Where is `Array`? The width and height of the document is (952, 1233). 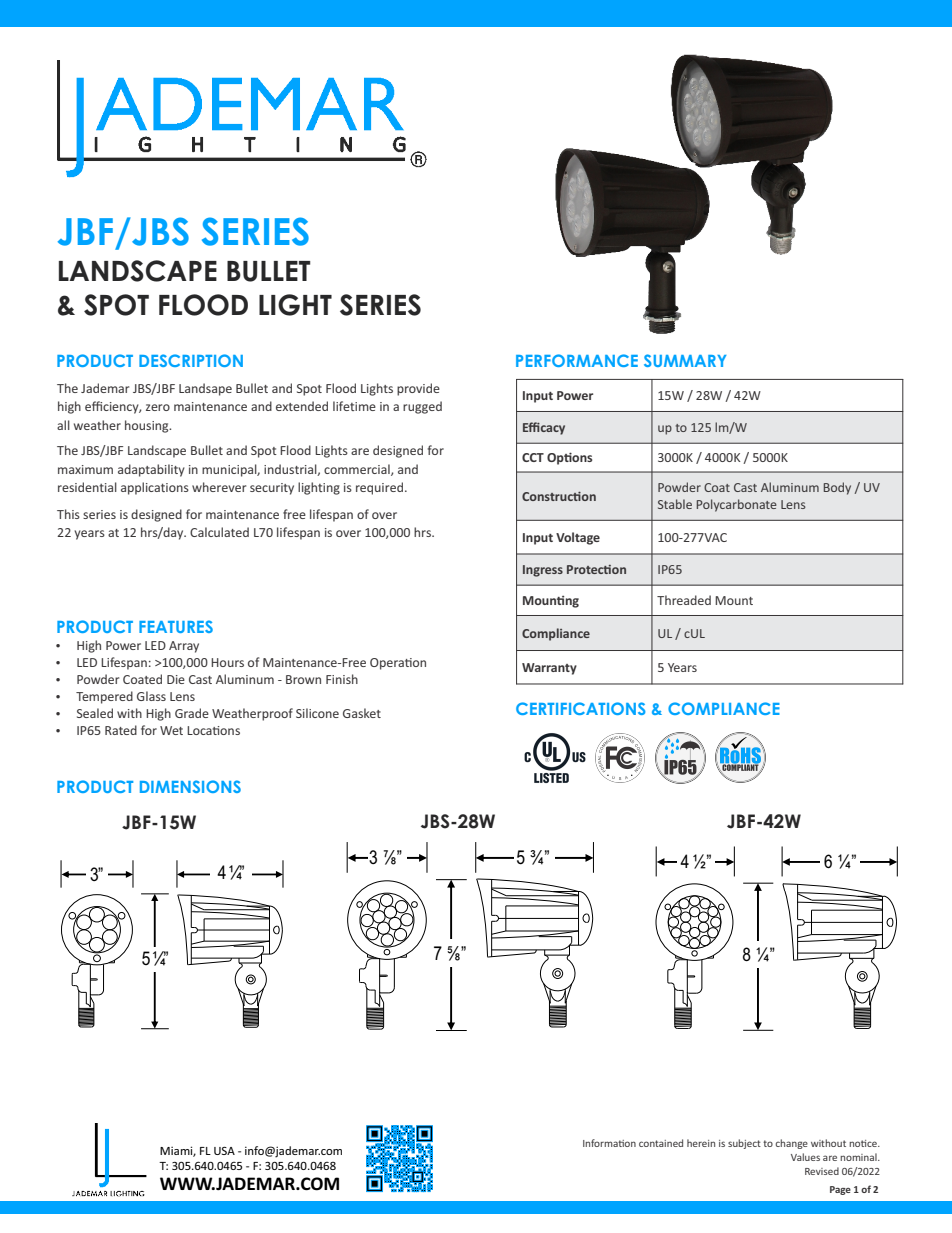
Array is located at coordinates (184, 647).
